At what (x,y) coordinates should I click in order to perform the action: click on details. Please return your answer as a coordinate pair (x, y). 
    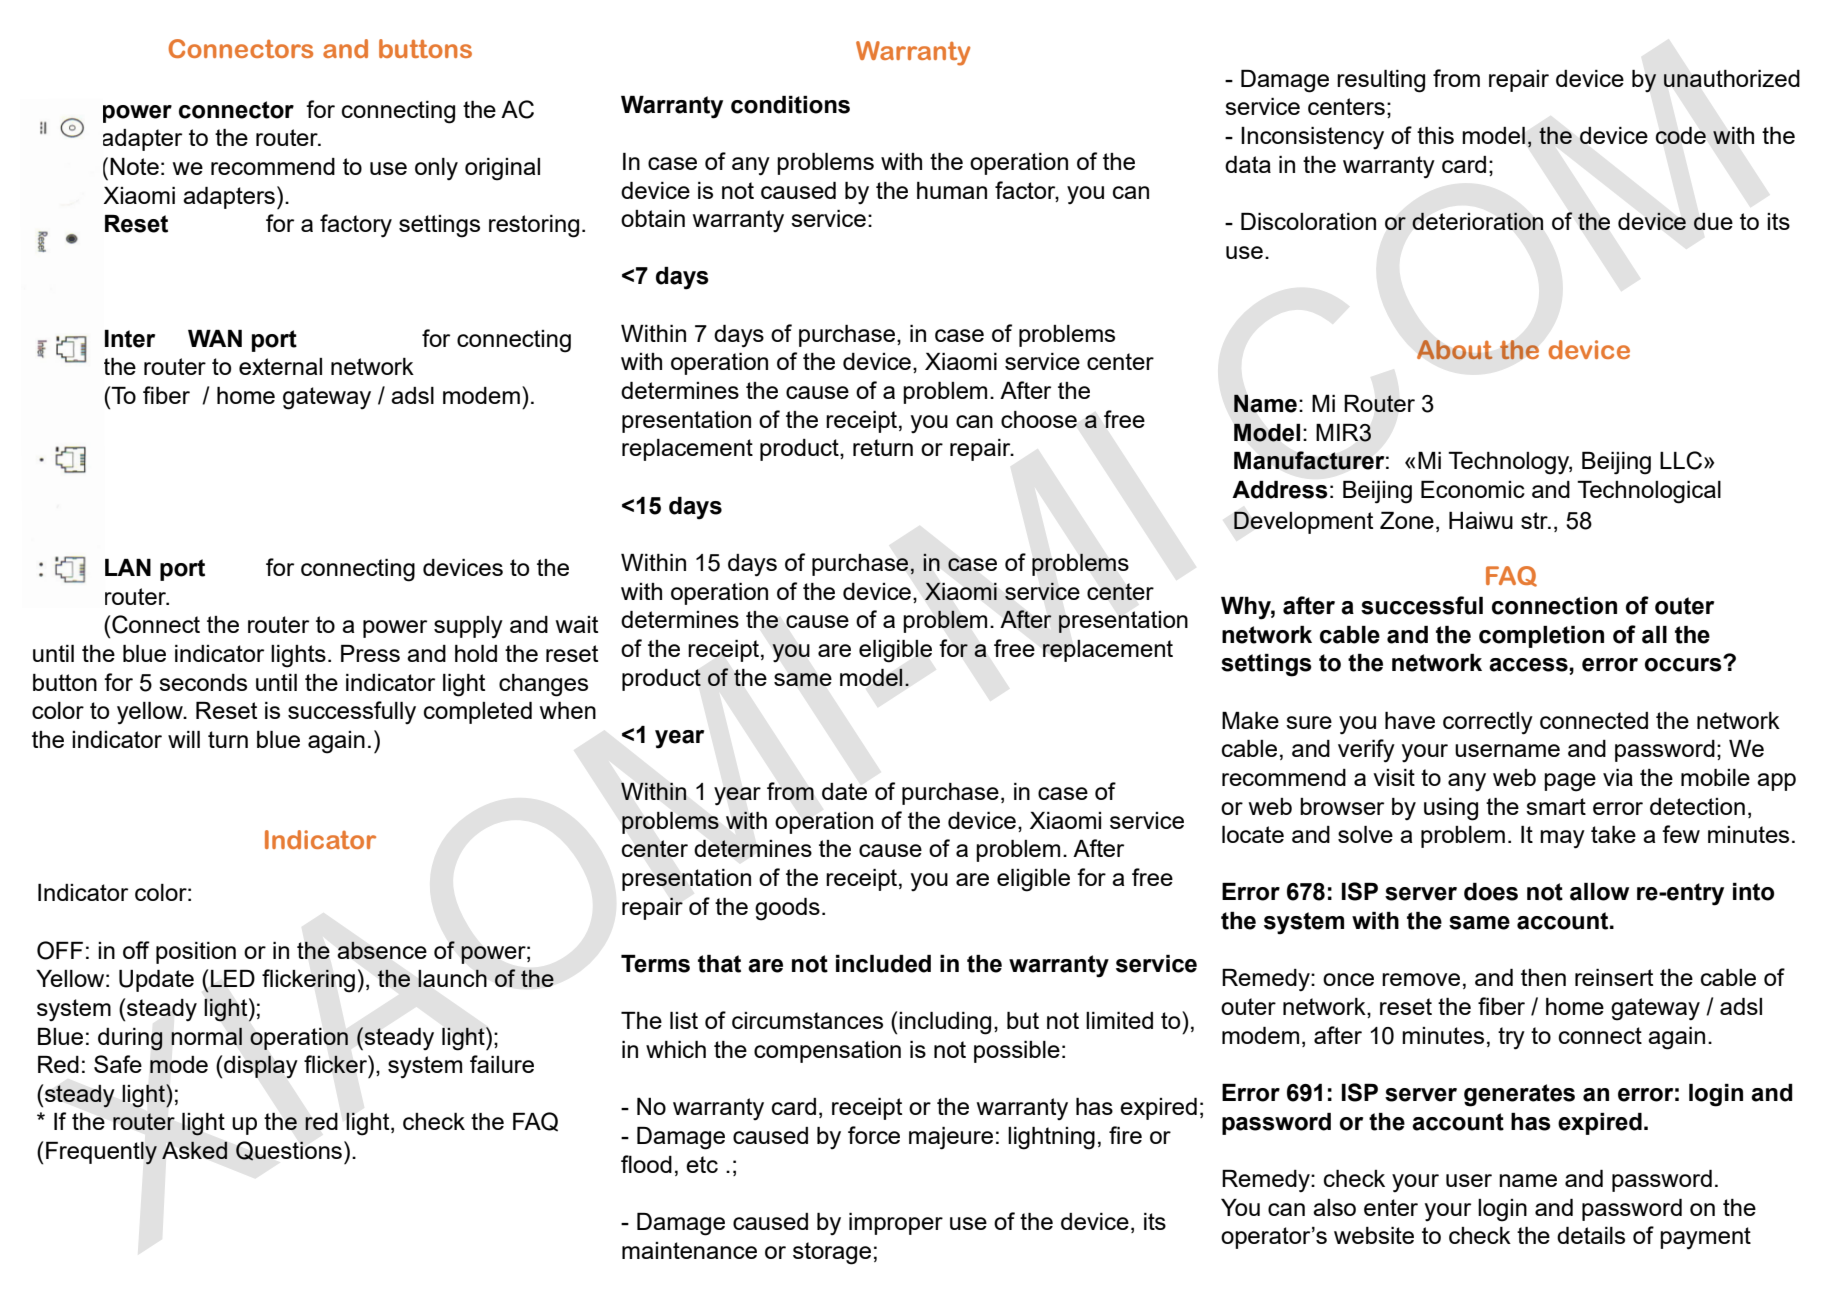
    Looking at the image, I should click on (1591, 1235).
